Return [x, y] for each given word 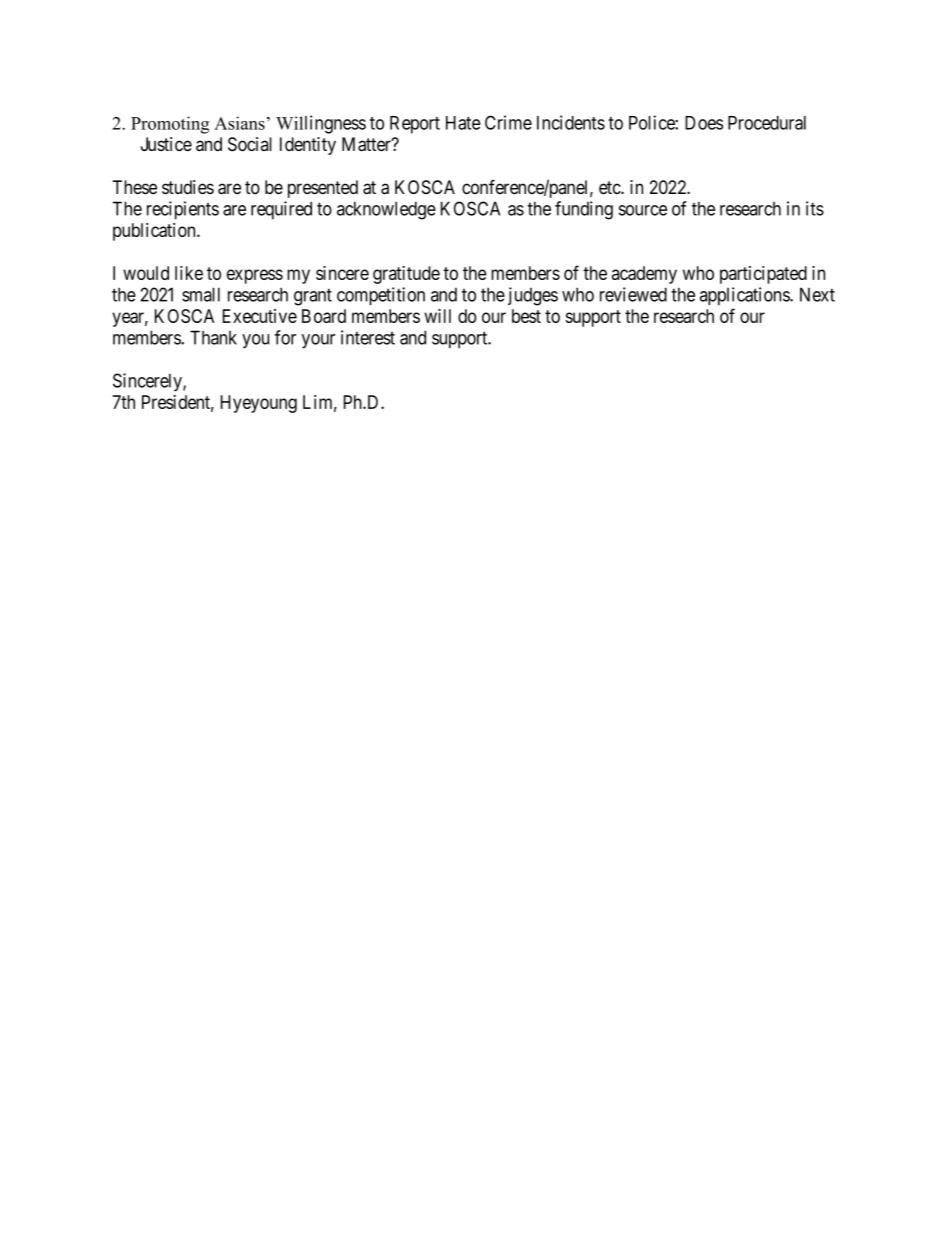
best [526, 316]
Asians [239, 123]
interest [368, 337]
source [643, 210]
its [815, 208]
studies [188, 187]
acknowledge [386, 210]
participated [763, 275]
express [255, 276]
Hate [463, 123]
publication [155, 232]
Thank [213, 337]
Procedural [767, 123]
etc [610, 187]
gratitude [406, 275]
